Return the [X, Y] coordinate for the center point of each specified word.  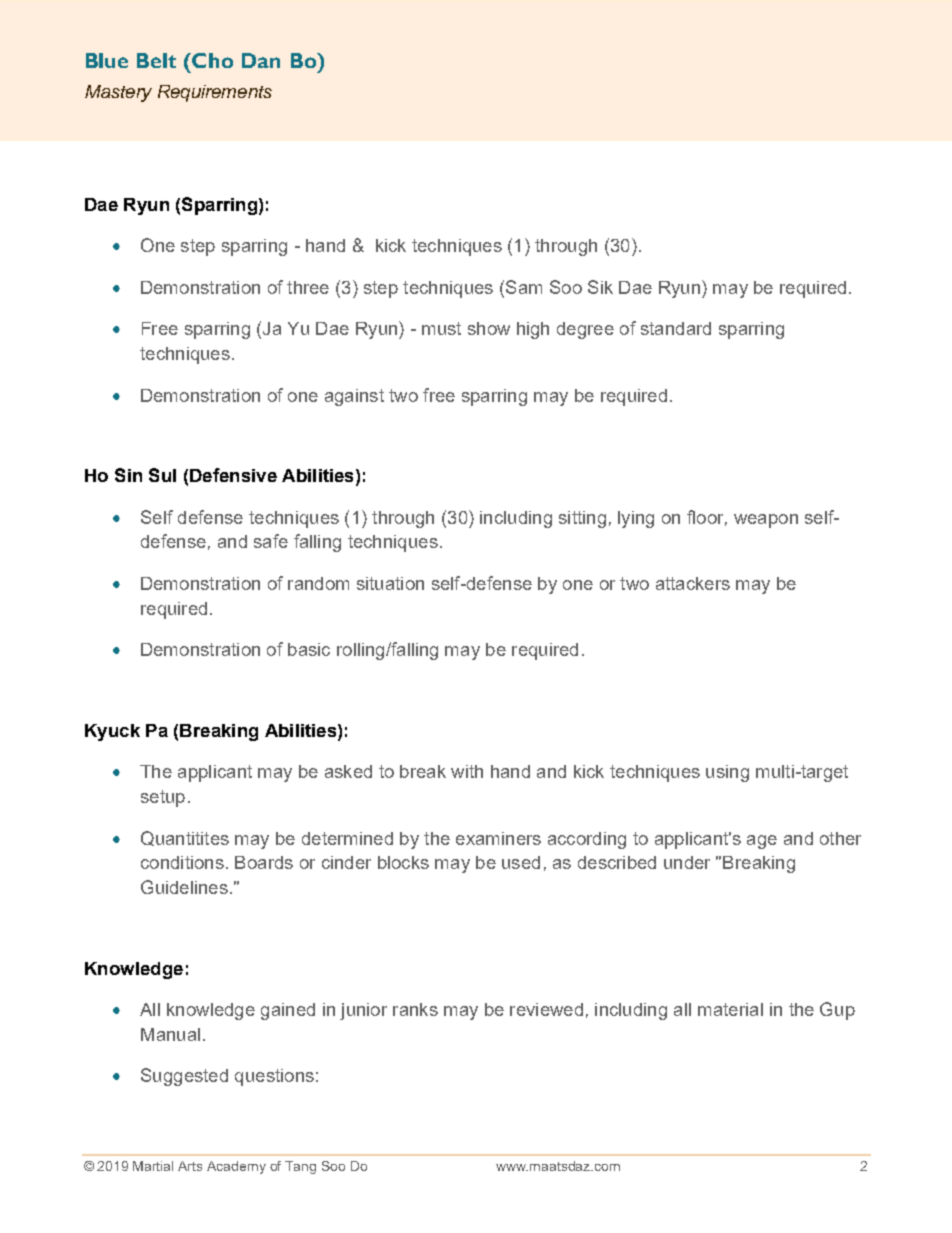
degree [585, 330]
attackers [693, 583]
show [489, 328]
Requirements [215, 93]
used [521, 862]
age [762, 842]
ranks [415, 1009]
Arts [190, 1166]
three [308, 287]
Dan [261, 60]
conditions [182, 862]
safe [271, 541]
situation [390, 583]
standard [676, 328]
